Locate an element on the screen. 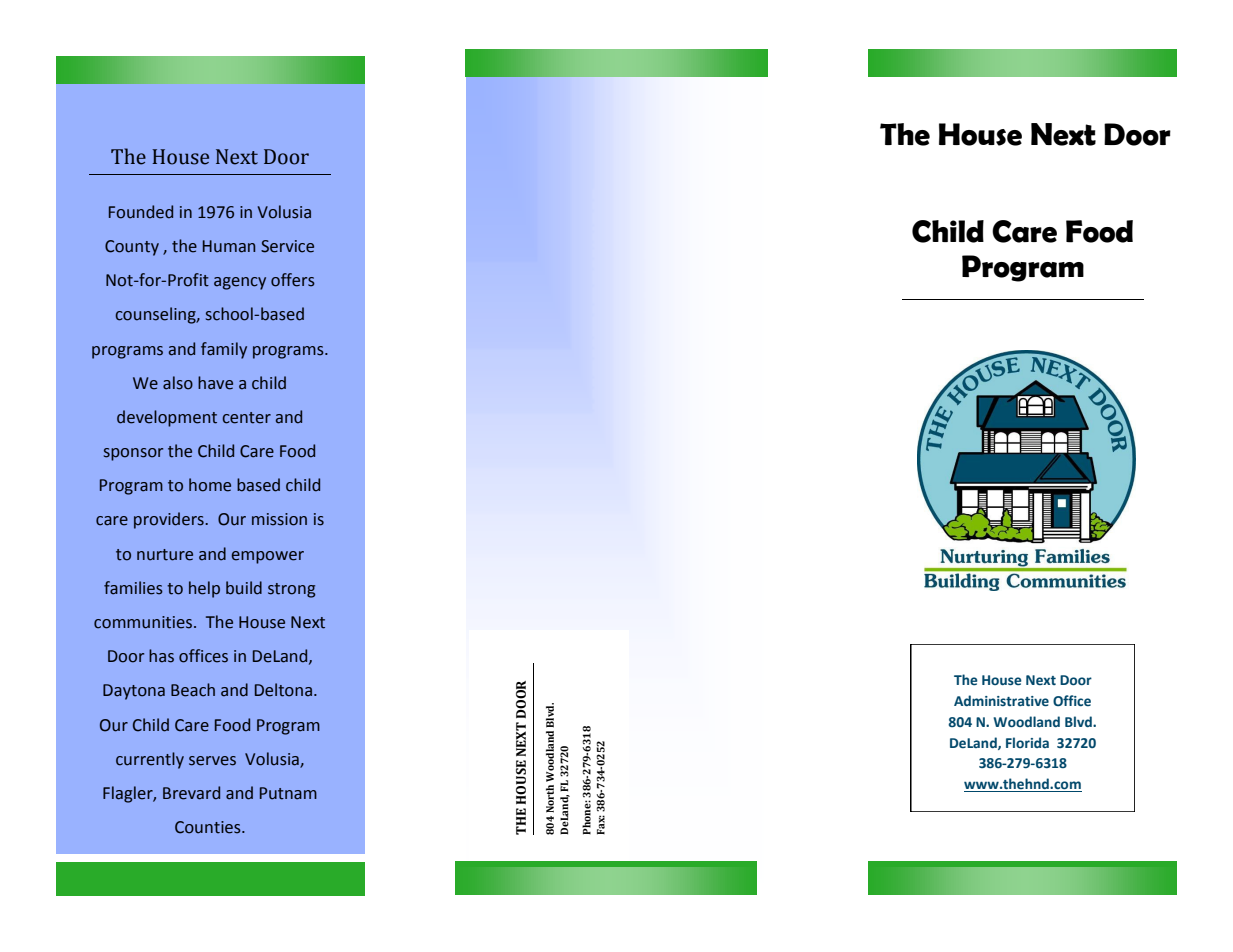 The image size is (1233, 952). Human is located at coordinates (229, 246).
